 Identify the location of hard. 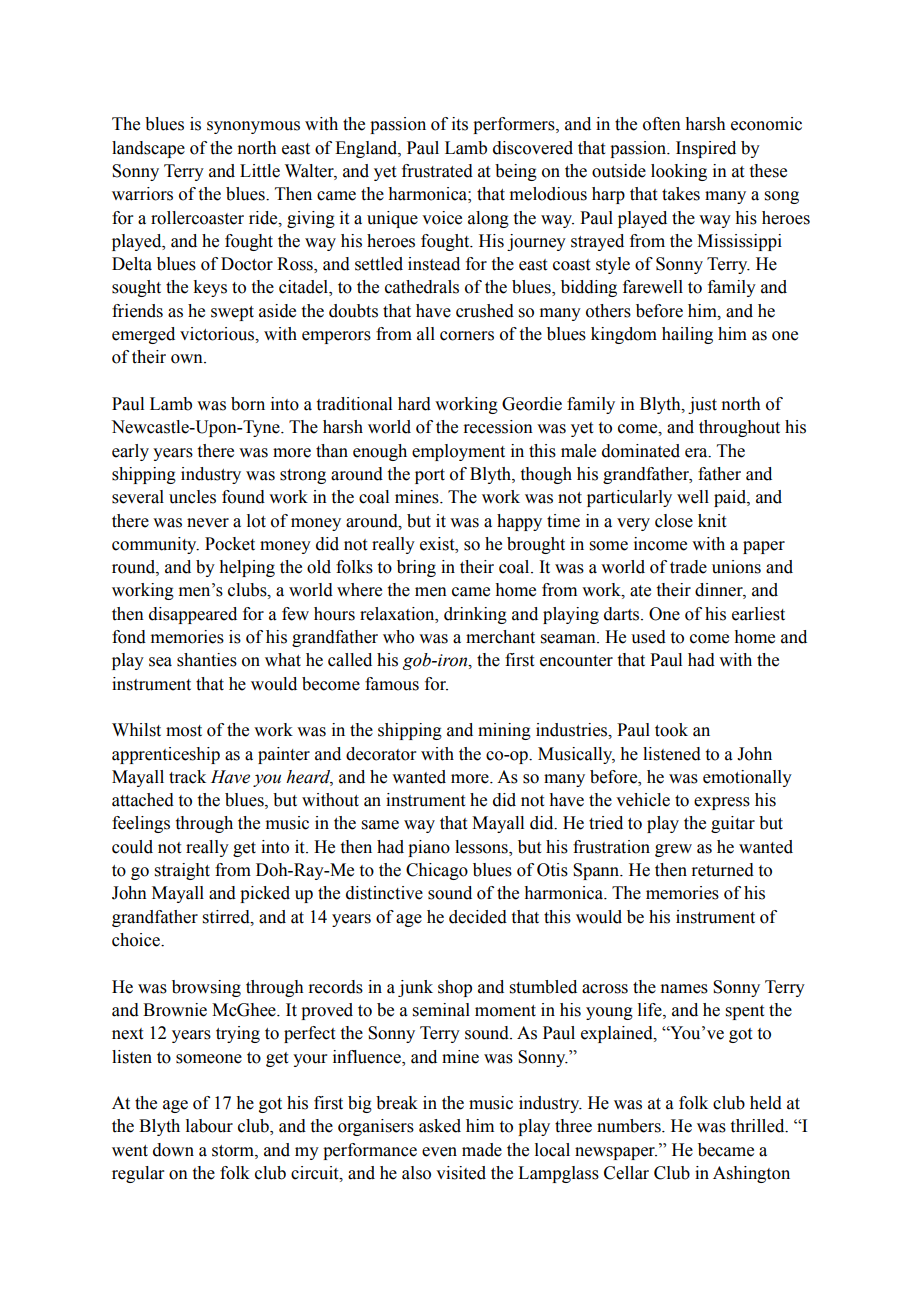
(414, 404).
